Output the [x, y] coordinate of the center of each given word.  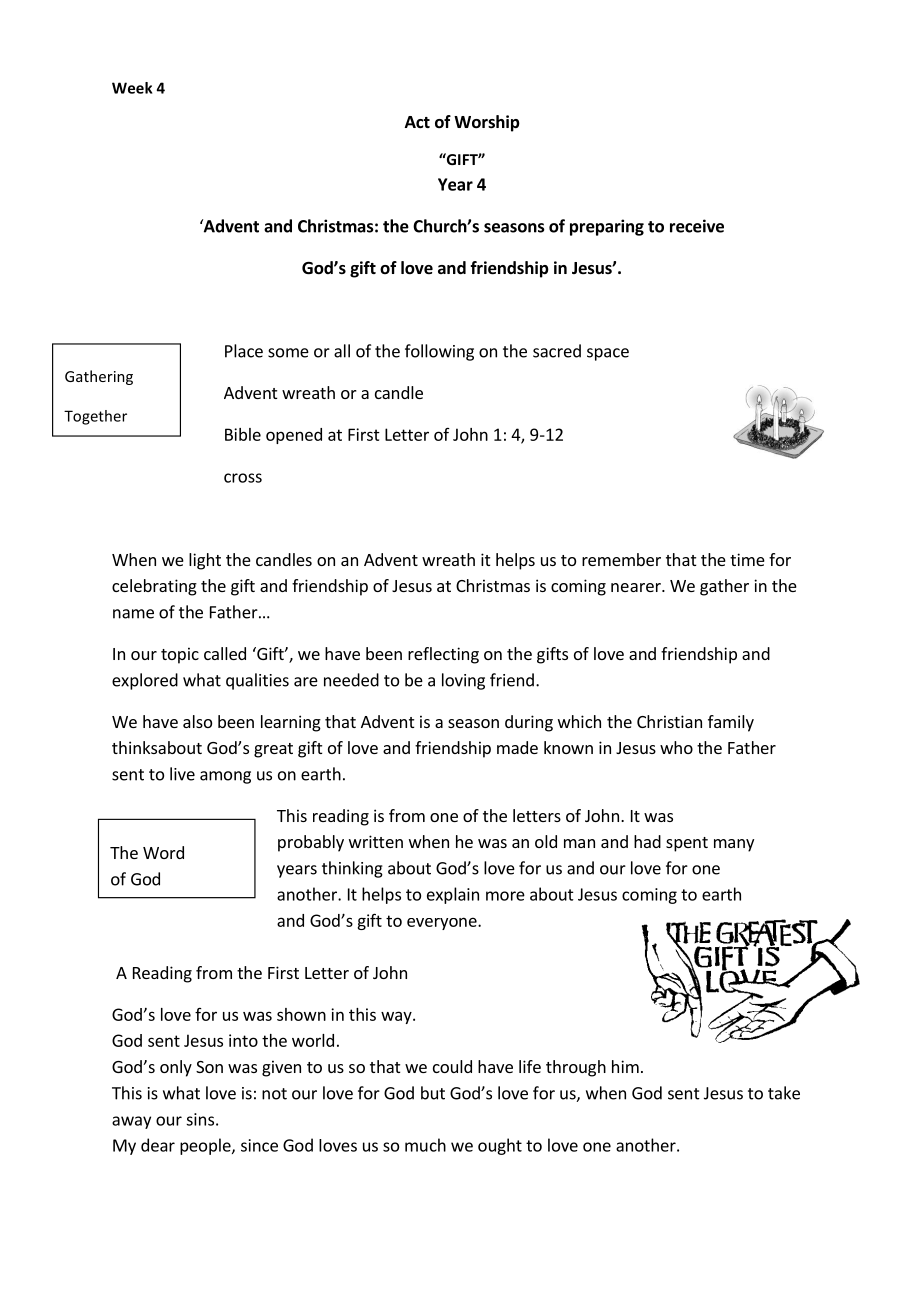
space [608, 354]
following [439, 352]
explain [453, 895]
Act [417, 122]
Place [244, 351]
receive [697, 226]
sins [200, 1119]
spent [687, 844]
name [133, 614]
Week [132, 88]
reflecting [443, 655]
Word [163, 852]
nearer [637, 587]
